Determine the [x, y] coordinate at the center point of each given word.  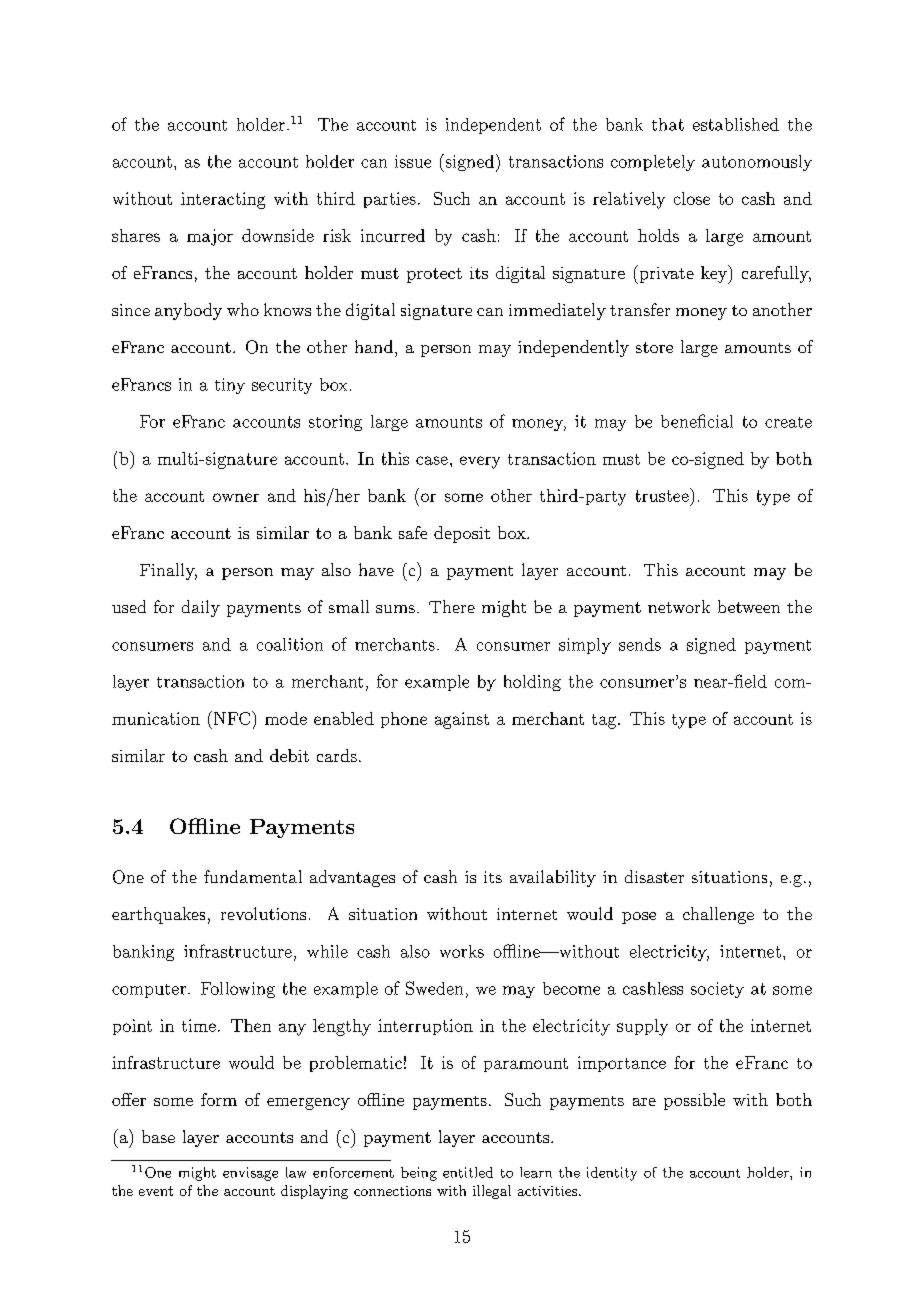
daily [201, 608]
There [452, 606]
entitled [468, 1172]
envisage [250, 1174]
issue [413, 161]
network [679, 606]
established [736, 124]
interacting [223, 200]
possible [694, 1101]
